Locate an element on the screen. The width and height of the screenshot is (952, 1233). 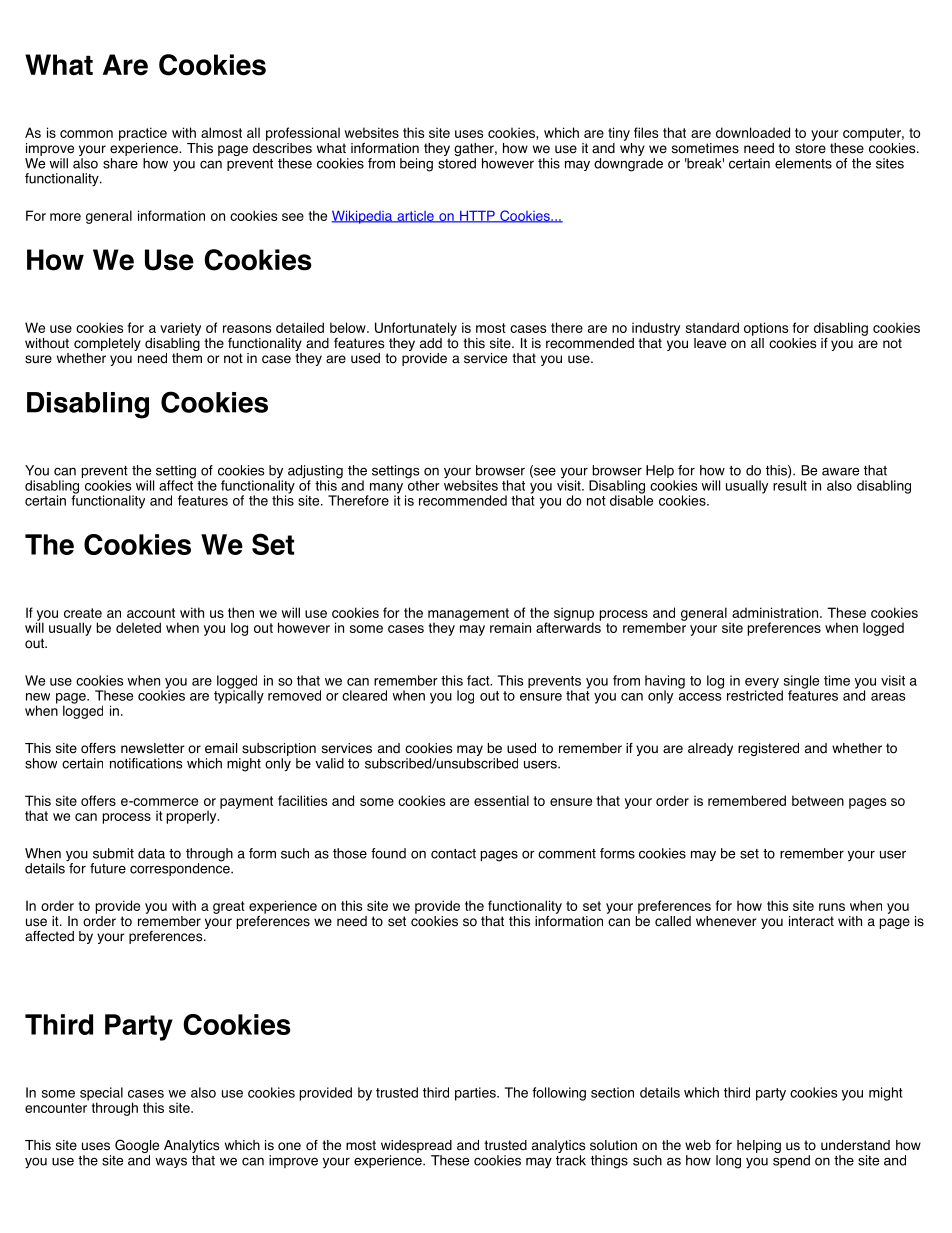
share is located at coordinates (120, 163).
